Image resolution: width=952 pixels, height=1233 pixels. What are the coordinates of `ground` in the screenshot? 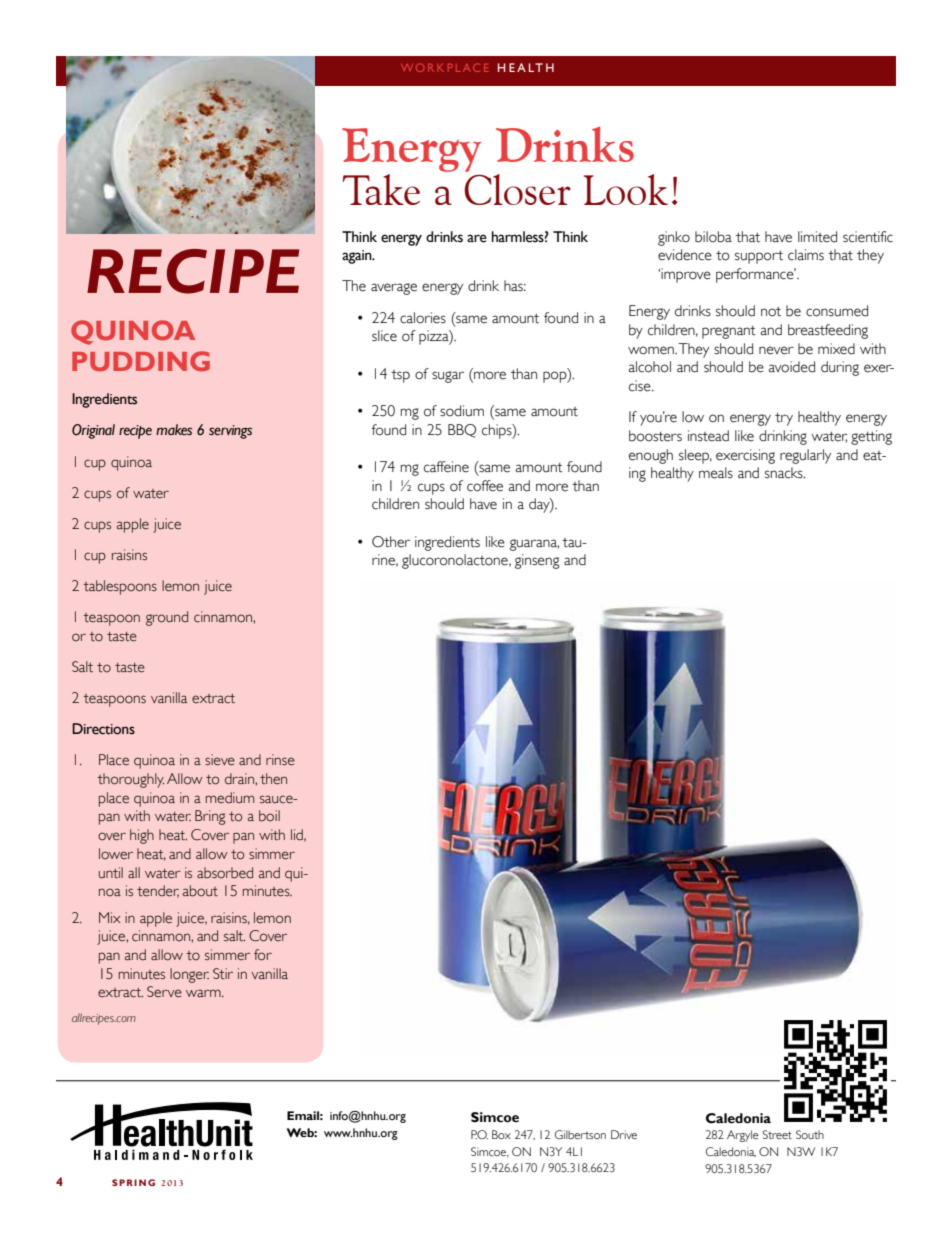 It's located at (167, 618).
